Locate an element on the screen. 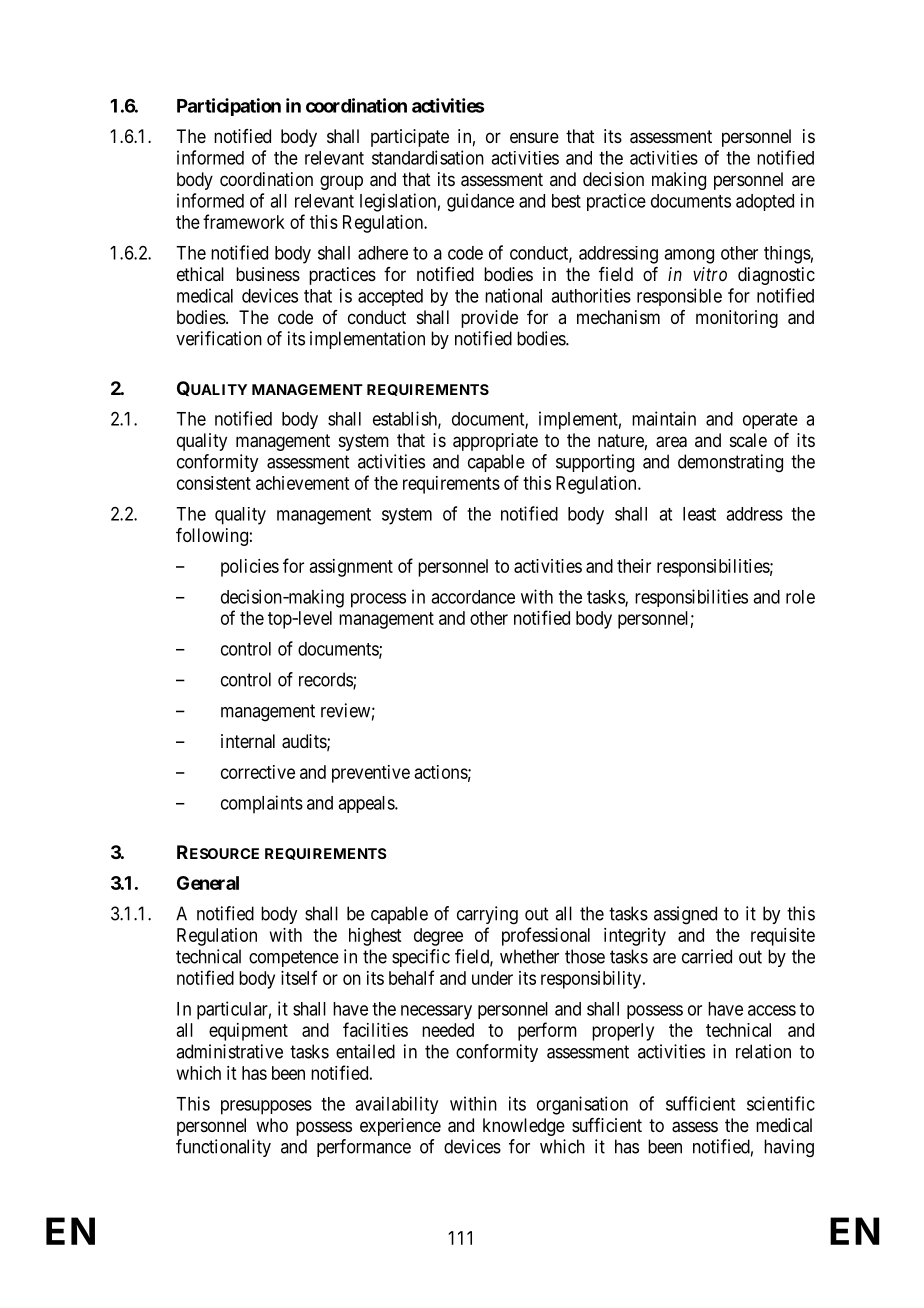  Participation is located at coordinates (229, 107).
